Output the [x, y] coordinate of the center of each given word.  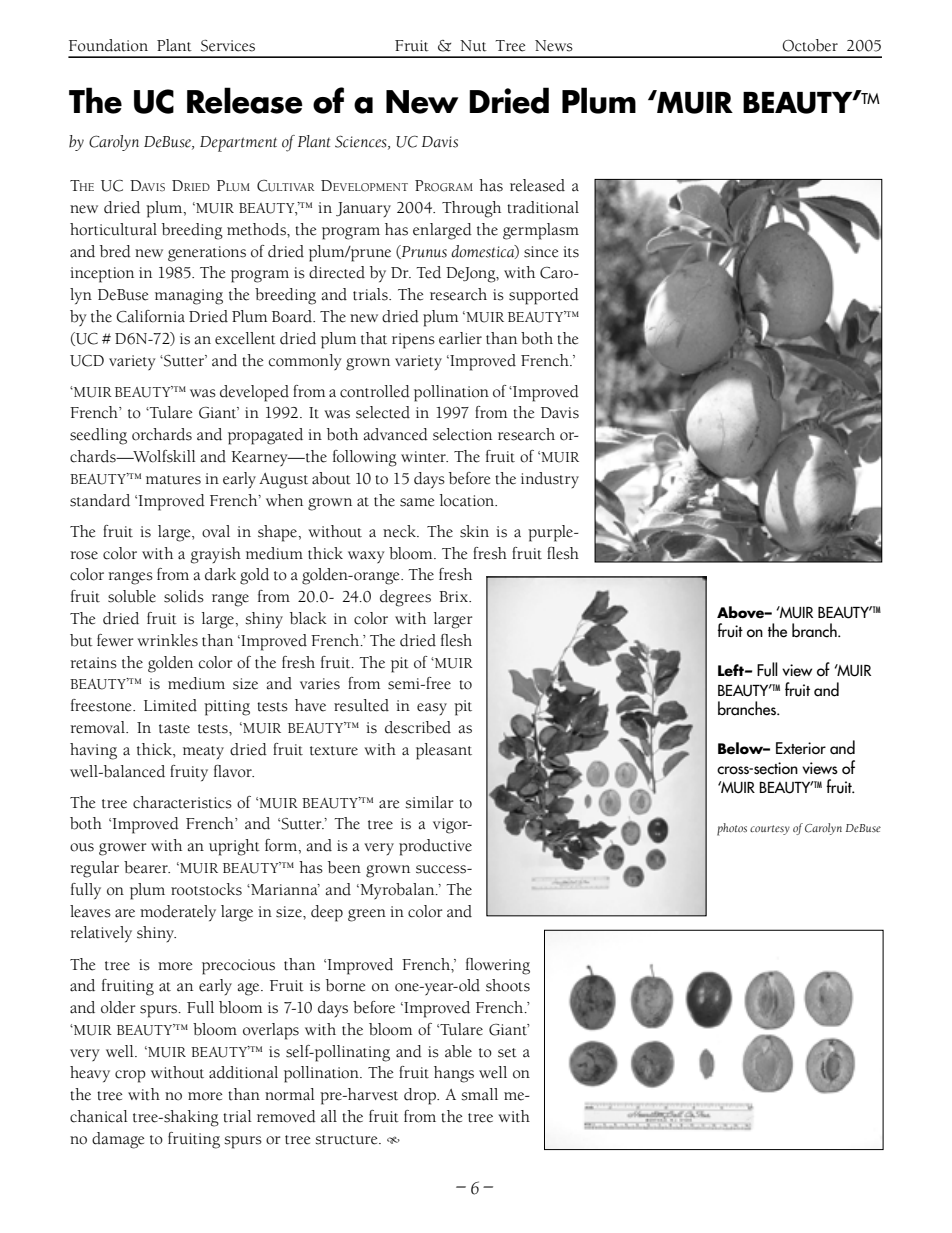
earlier [460, 338]
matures [173, 480]
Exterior [801, 748]
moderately [178, 913]
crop [130, 1076]
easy [432, 709]
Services [228, 46]
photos [732, 829]
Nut [473, 46]
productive [435, 847]
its [571, 252]
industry [550, 480]
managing [189, 297]
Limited [170, 705]
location [468, 500]
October [810, 45]
